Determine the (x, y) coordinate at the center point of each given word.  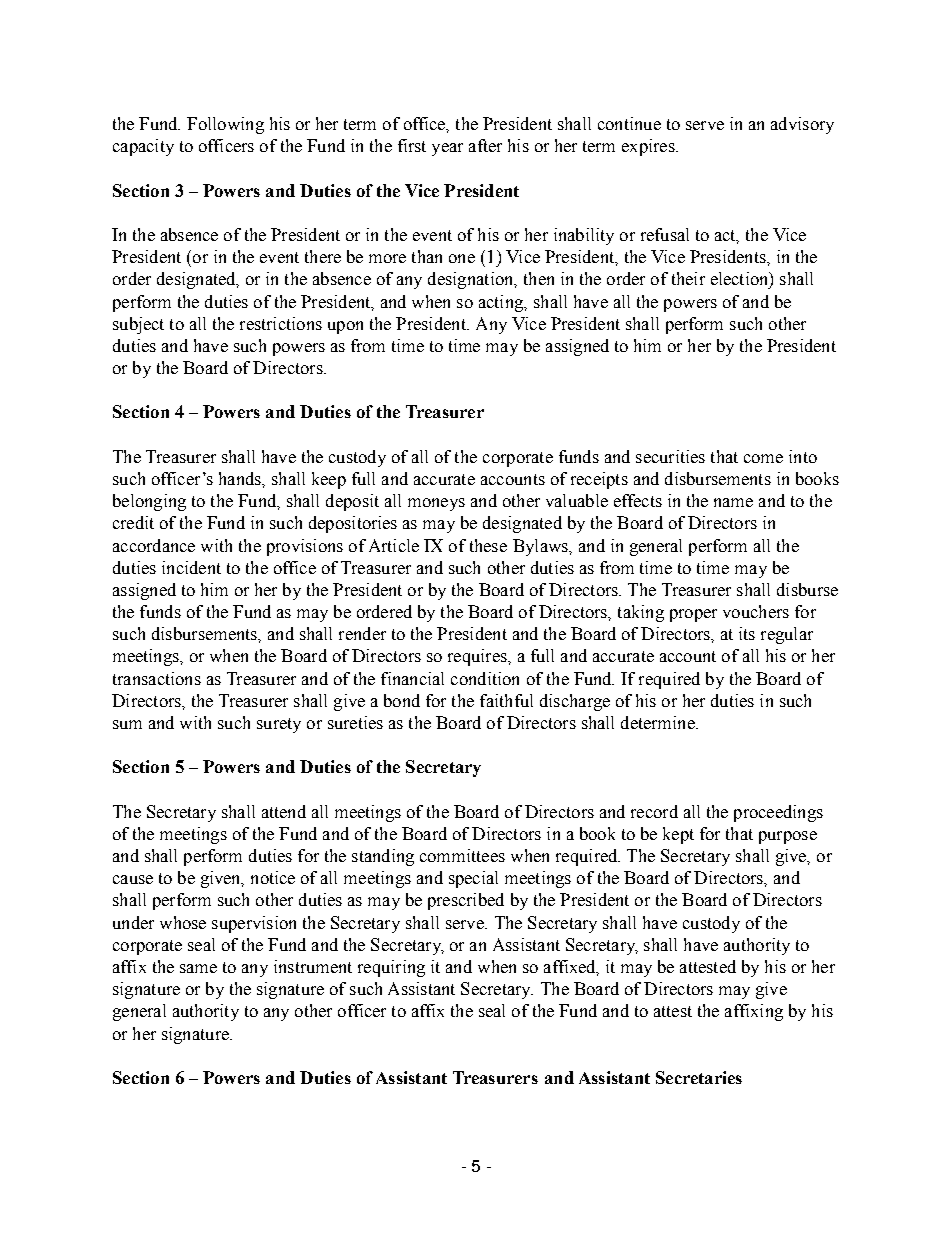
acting (502, 303)
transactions (157, 678)
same (198, 968)
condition (485, 678)
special (473, 879)
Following (225, 125)
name (733, 502)
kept (678, 835)
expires (649, 147)
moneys (436, 504)
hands (241, 478)
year (447, 149)
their (688, 278)
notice (273, 877)
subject (138, 325)
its (747, 633)
